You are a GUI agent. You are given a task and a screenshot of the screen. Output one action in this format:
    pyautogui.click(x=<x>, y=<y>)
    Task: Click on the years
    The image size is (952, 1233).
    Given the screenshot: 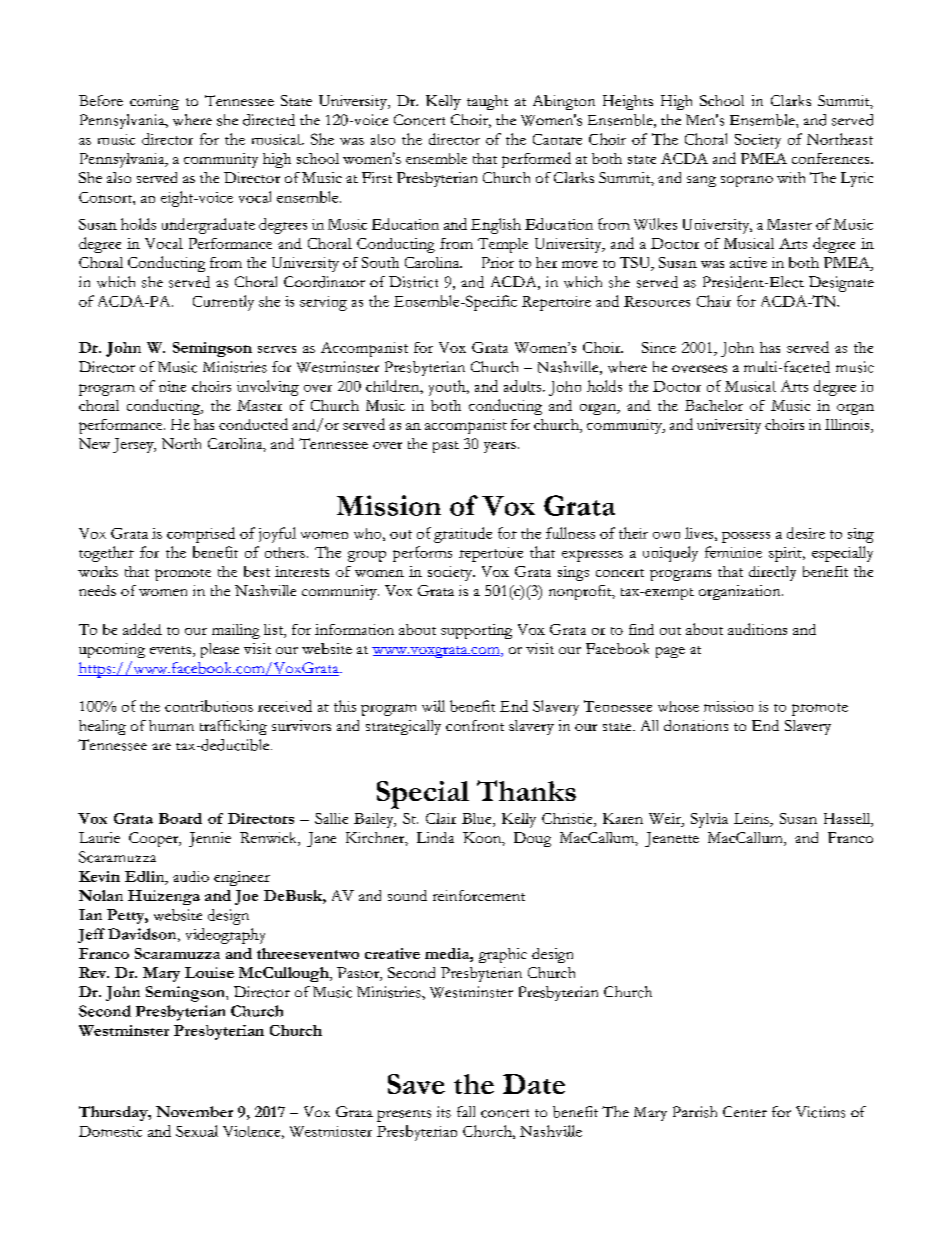 What is the action you would take?
    pyautogui.click(x=500, y=447)
